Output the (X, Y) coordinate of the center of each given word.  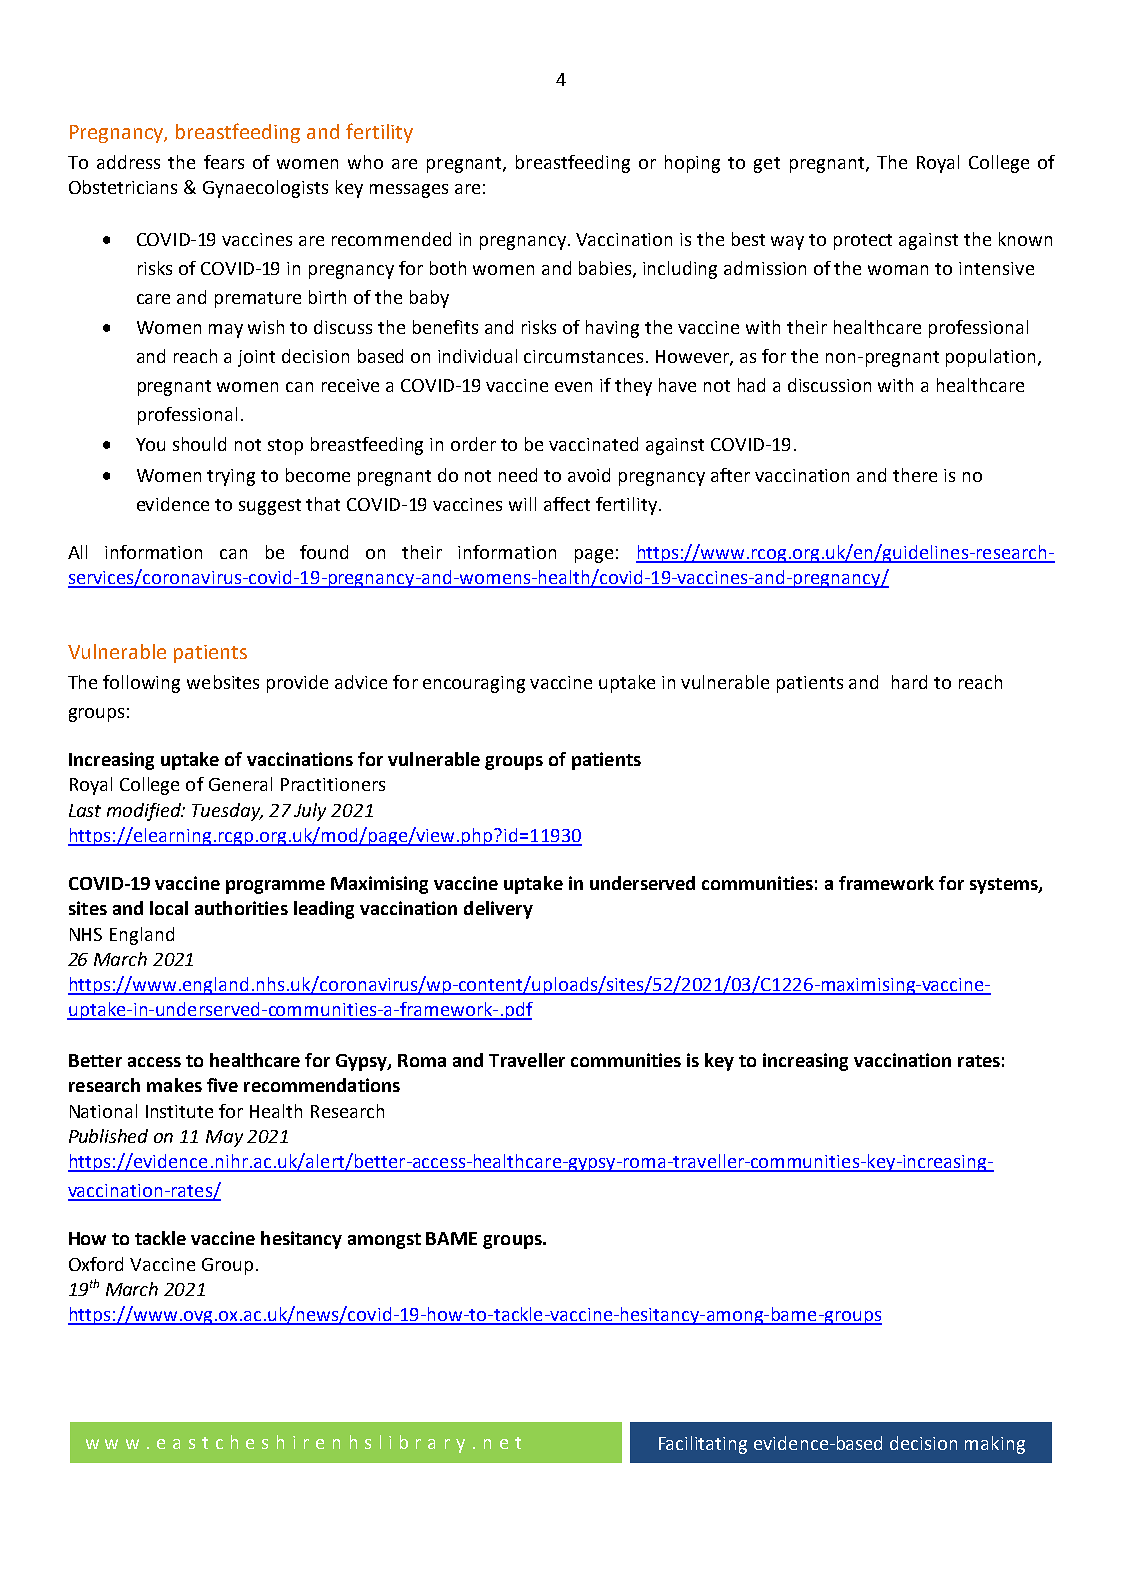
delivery (498, 910)
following (141, 684)
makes (174, 1085)
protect (863, 242)
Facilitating (703, 1445)
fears (224, 162)
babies (606, 269)
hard (909, 682)
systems (1005, 886)
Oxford (96, 1264)
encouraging (474, 684)
